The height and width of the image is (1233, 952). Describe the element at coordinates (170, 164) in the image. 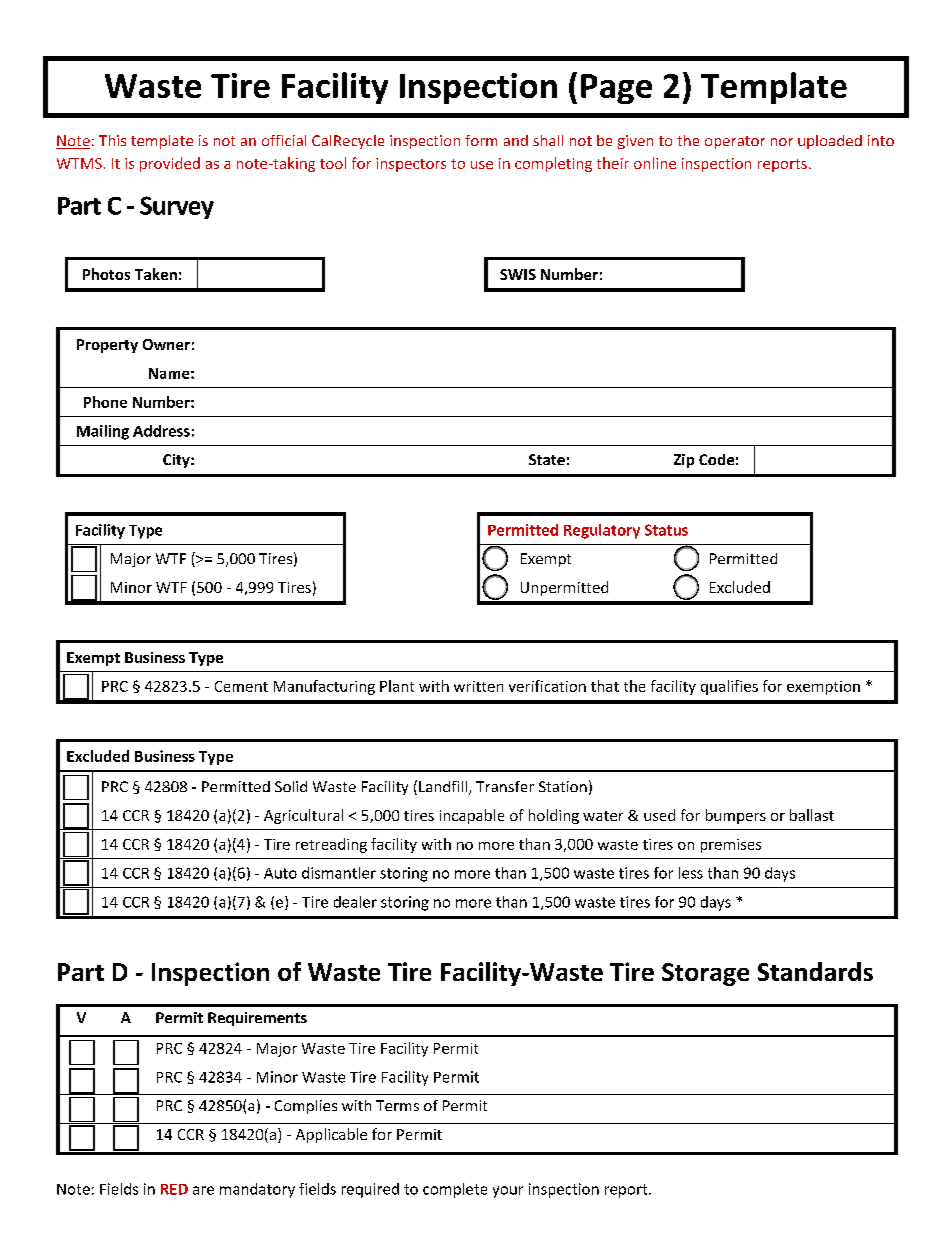

I see `provided` at that location.
